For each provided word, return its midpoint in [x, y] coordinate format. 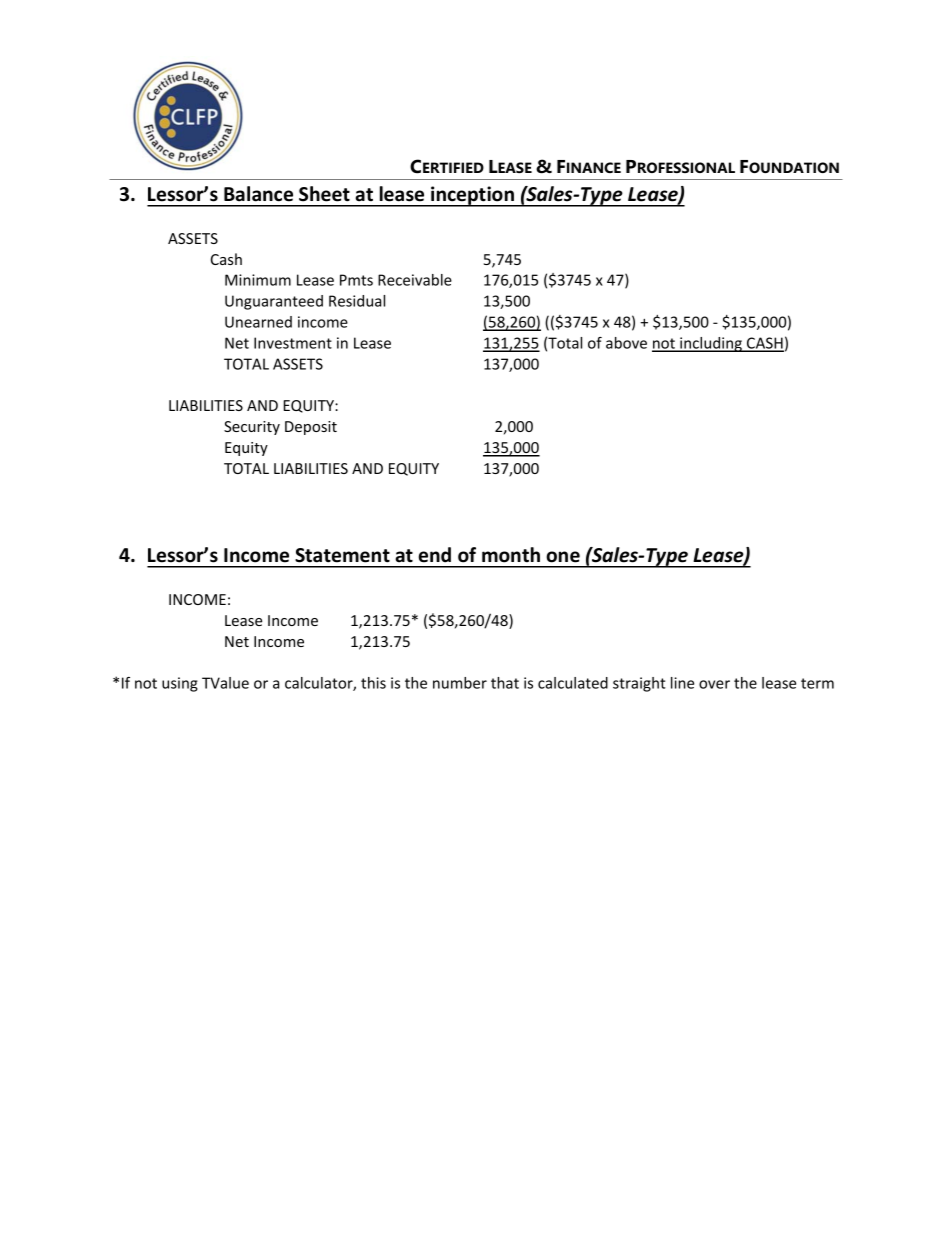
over [714, 684]
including [711, 344]
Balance [258, 194]
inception [472, 196]
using [180, 684]
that [505, 683]
